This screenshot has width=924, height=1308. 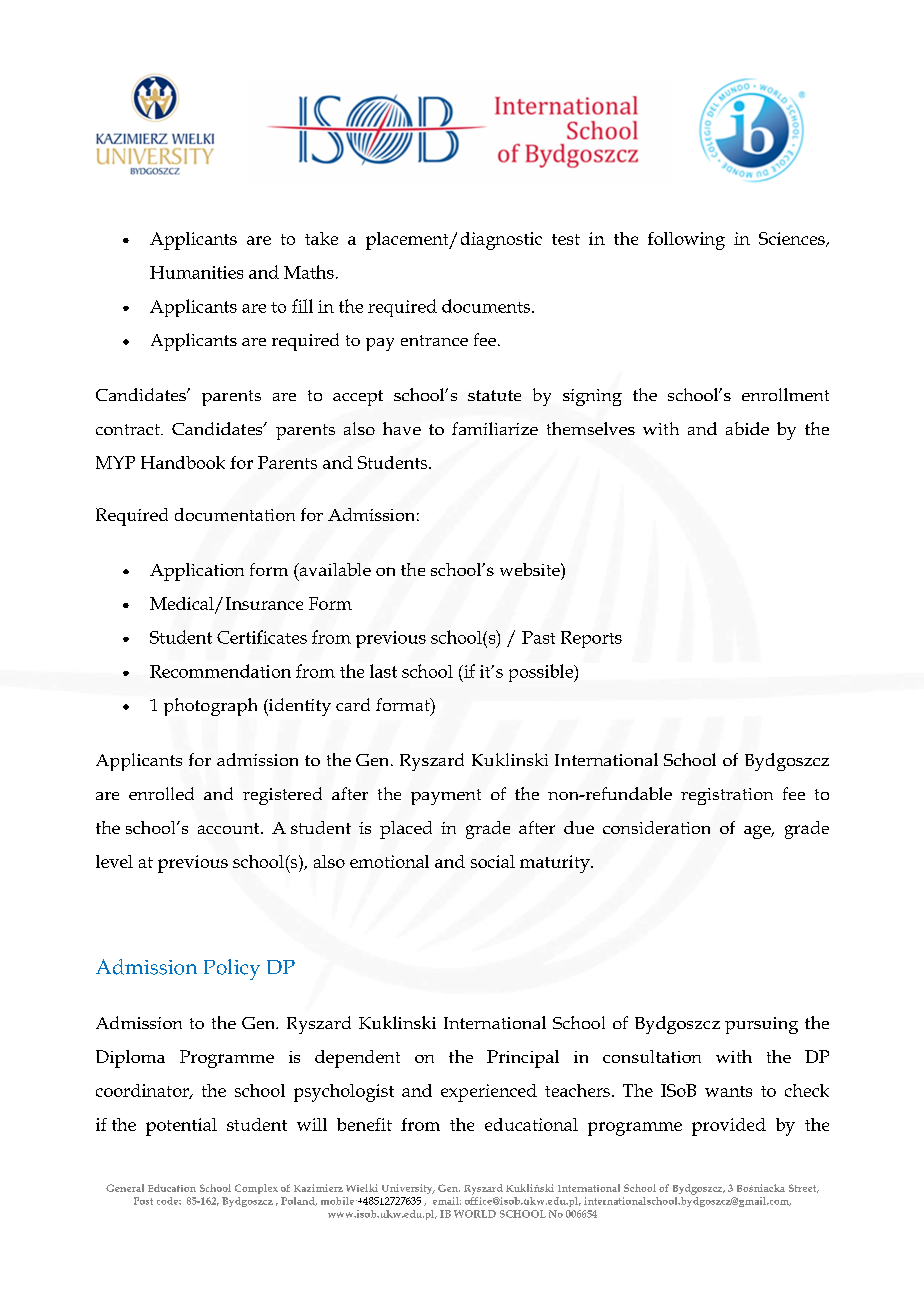 What do you see at coordinates (804, 1188) in the screenshot?
I see `Street` at bounding box center [804, 1188].
